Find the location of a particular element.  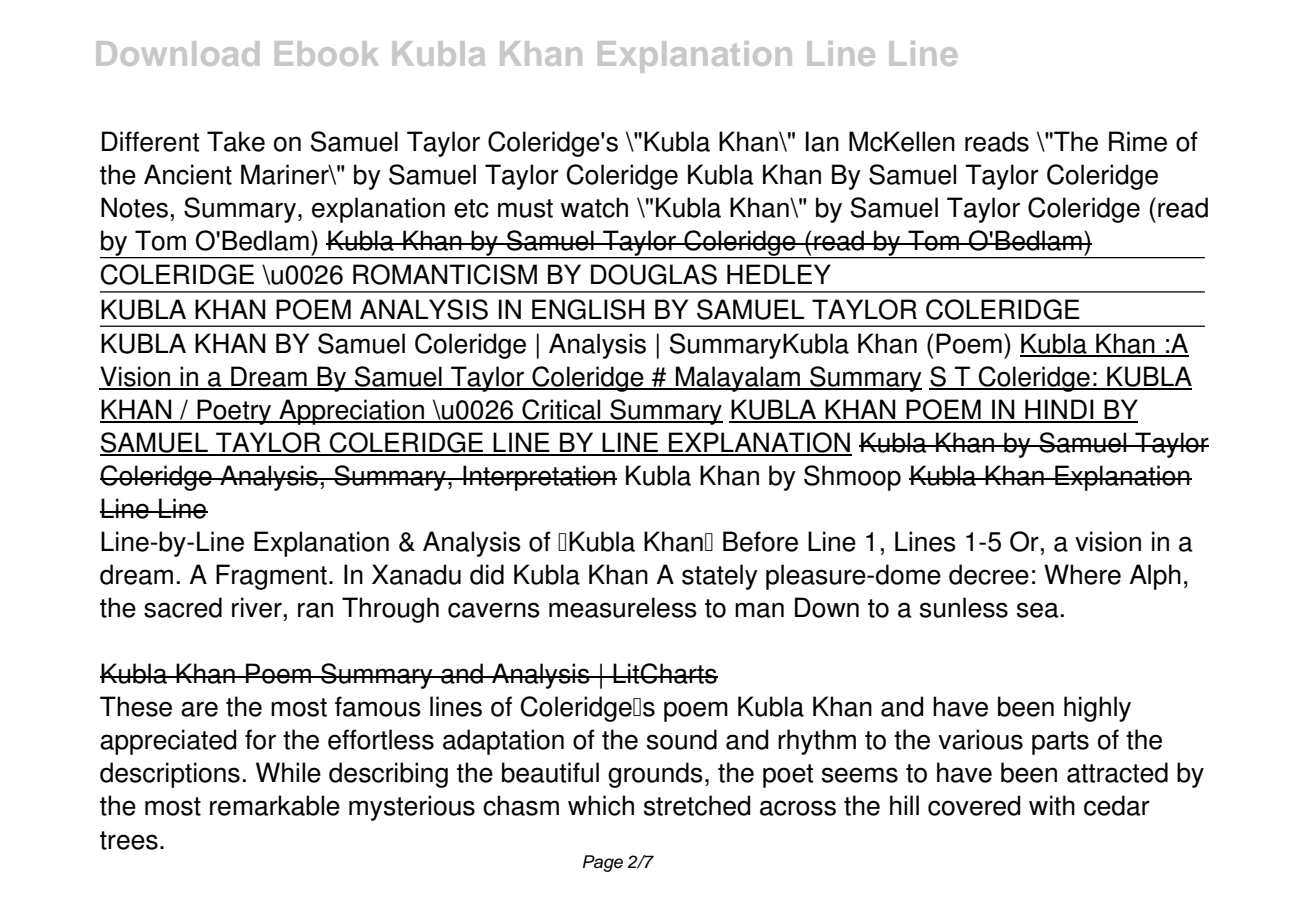

Appreciation is located at coordinates (352, 412).
